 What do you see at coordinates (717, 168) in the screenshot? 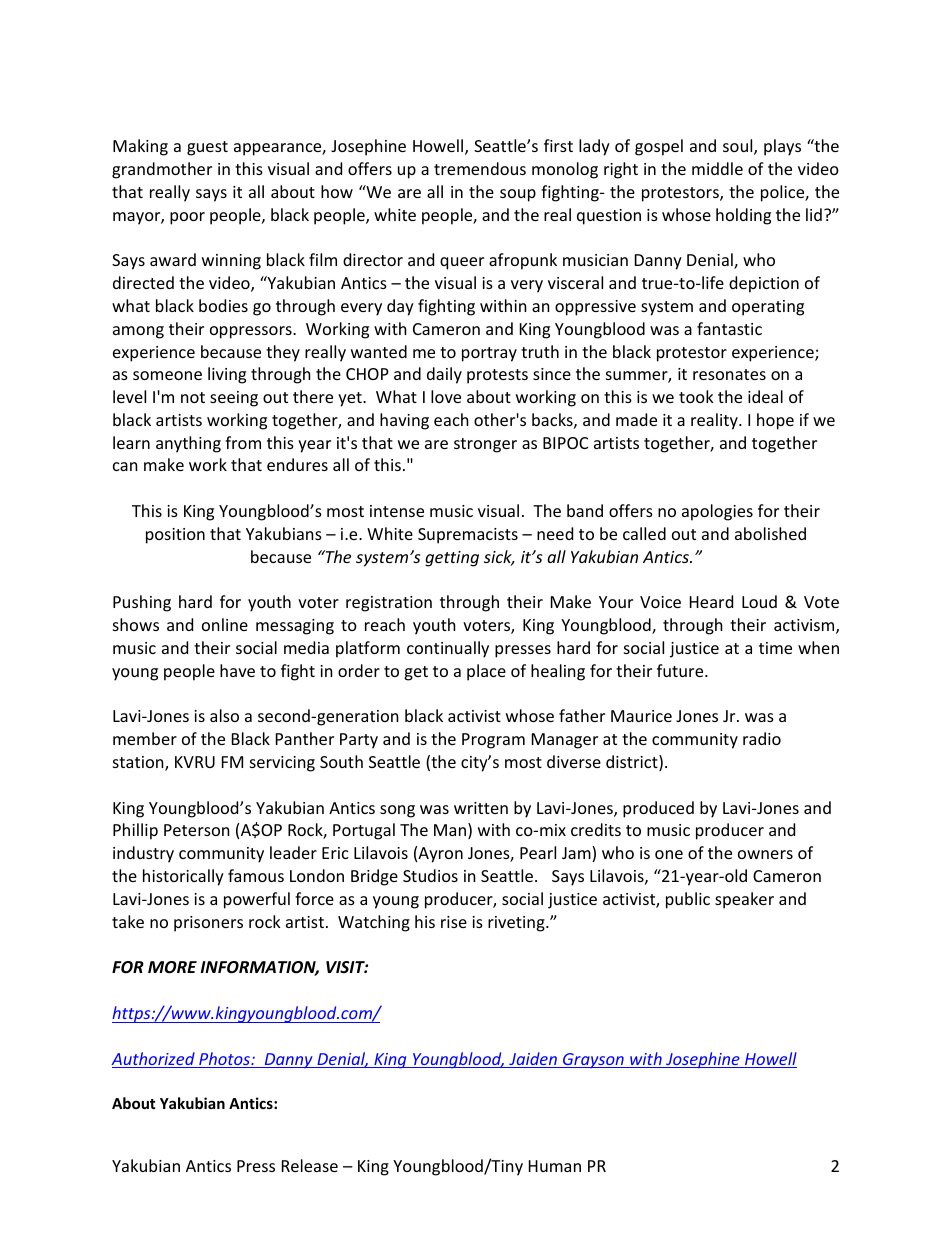
I see `middle` at bounding box center [717, 168].
